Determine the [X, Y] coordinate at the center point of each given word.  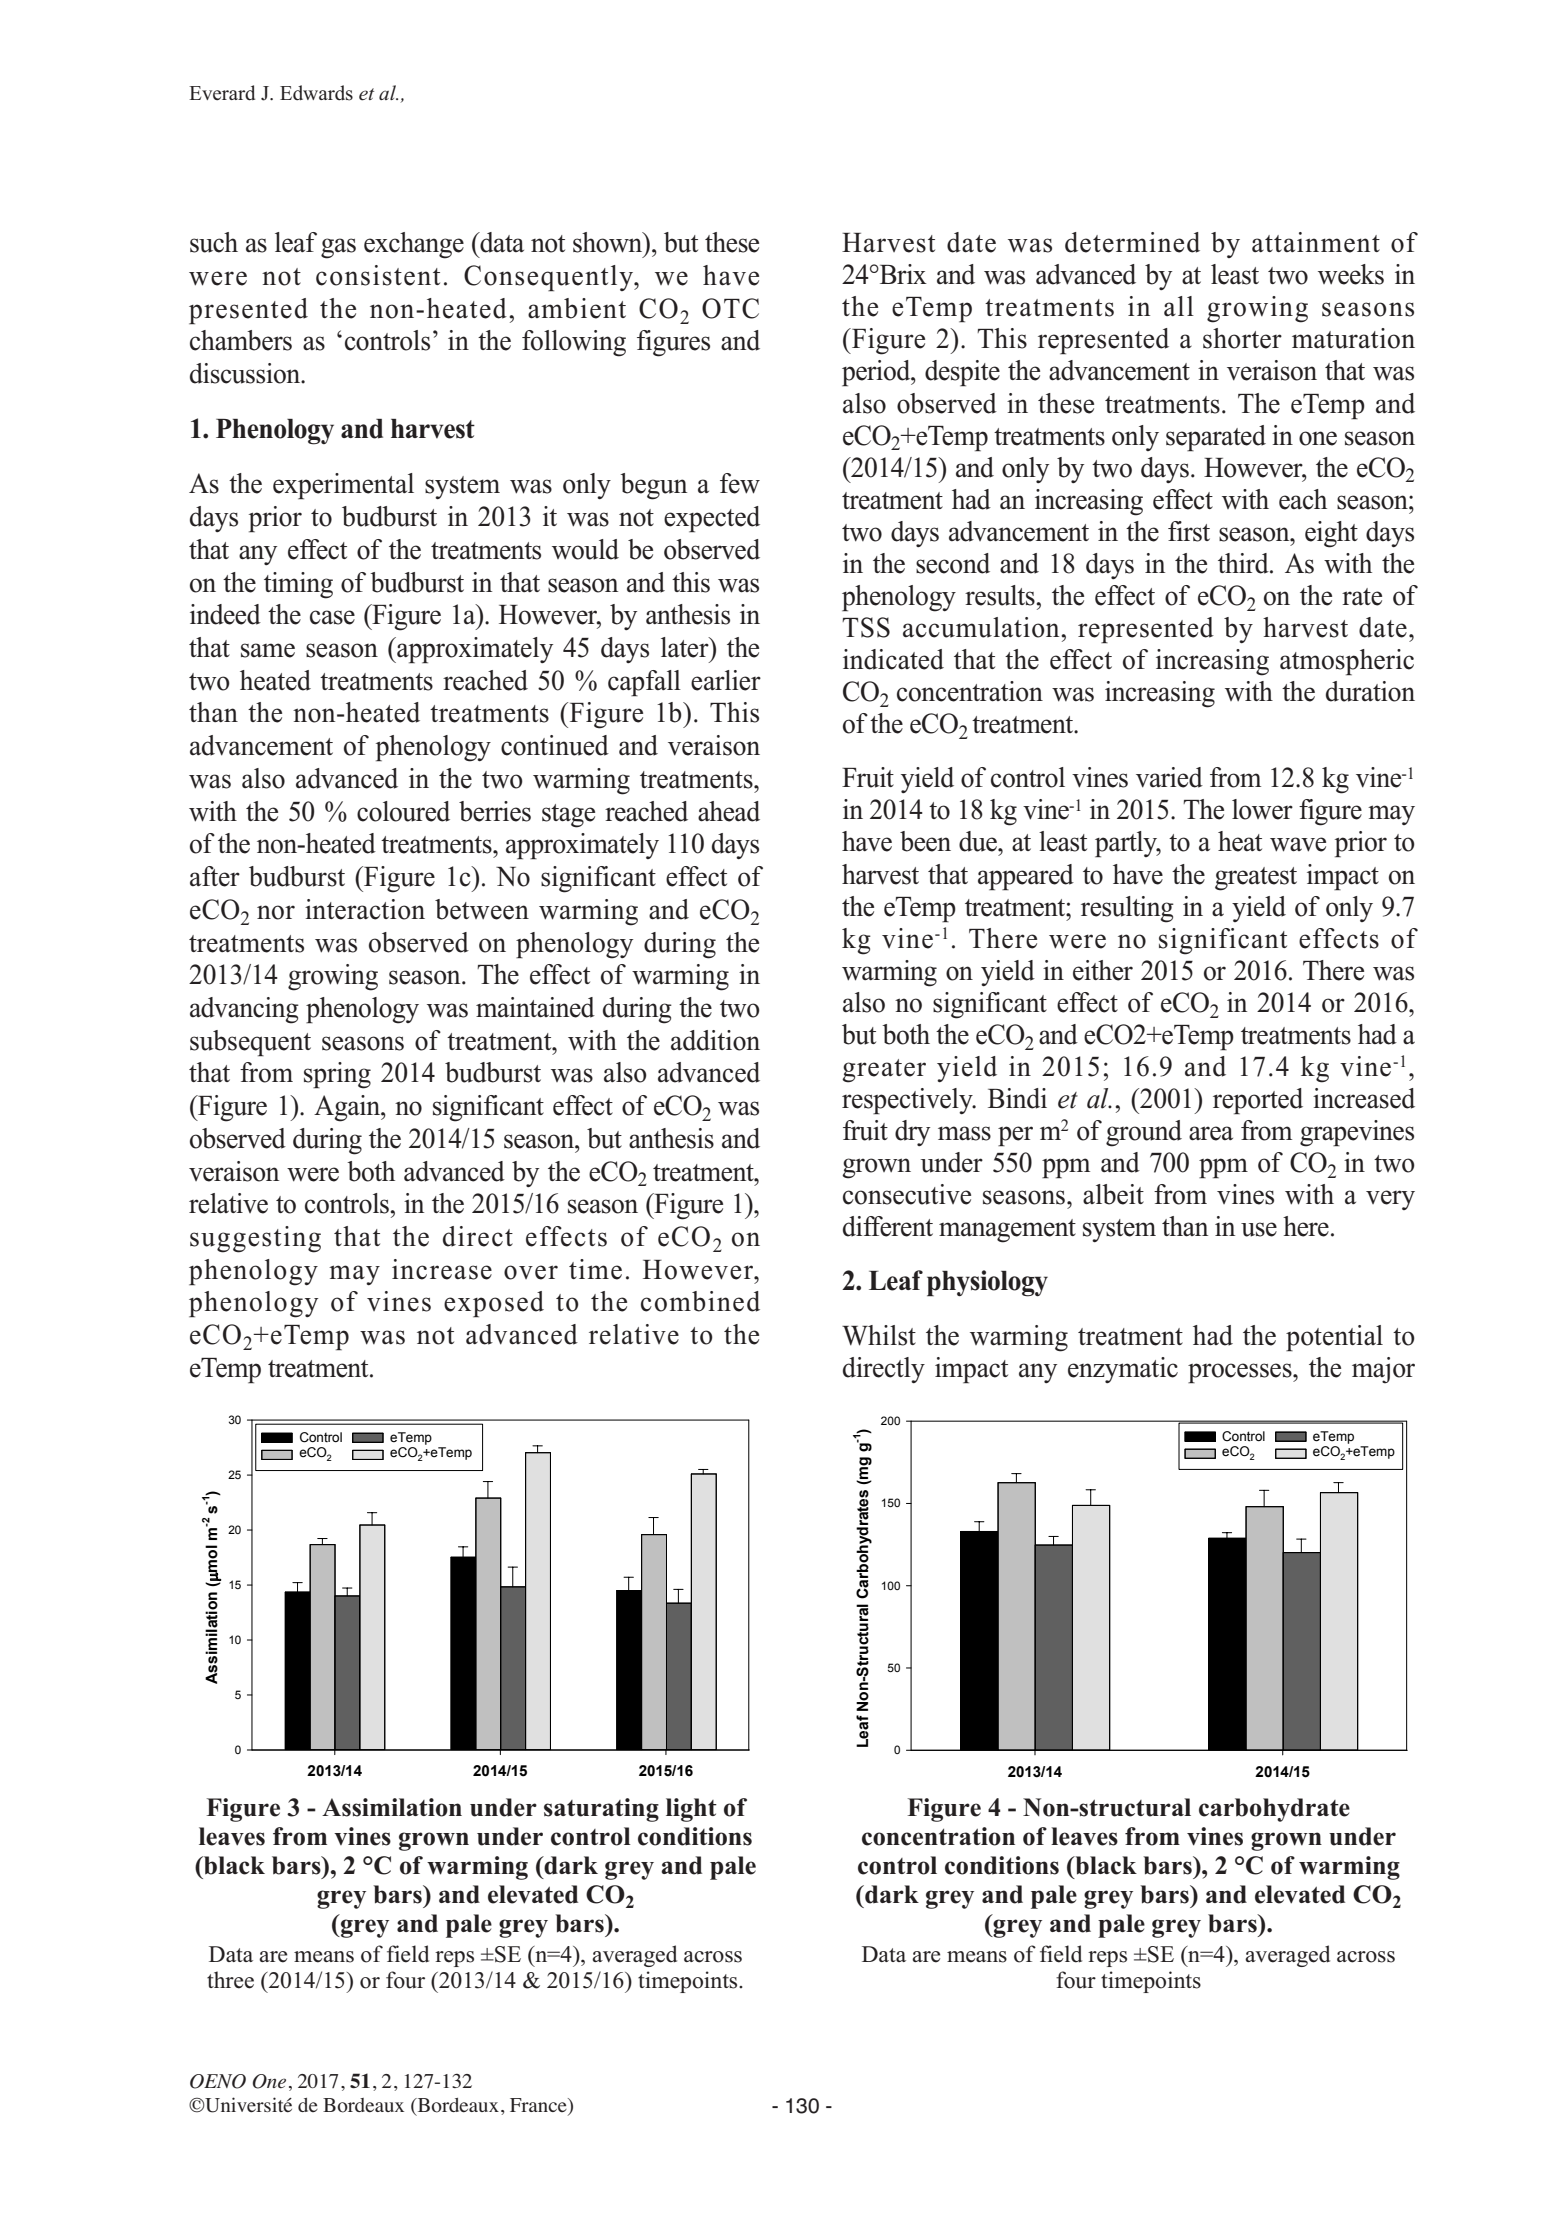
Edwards [316, 93]
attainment [1316, 242]
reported [1258, 1101]
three [230, 1980]
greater [884, 1071]
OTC [730, 308]
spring [337, 1075]
